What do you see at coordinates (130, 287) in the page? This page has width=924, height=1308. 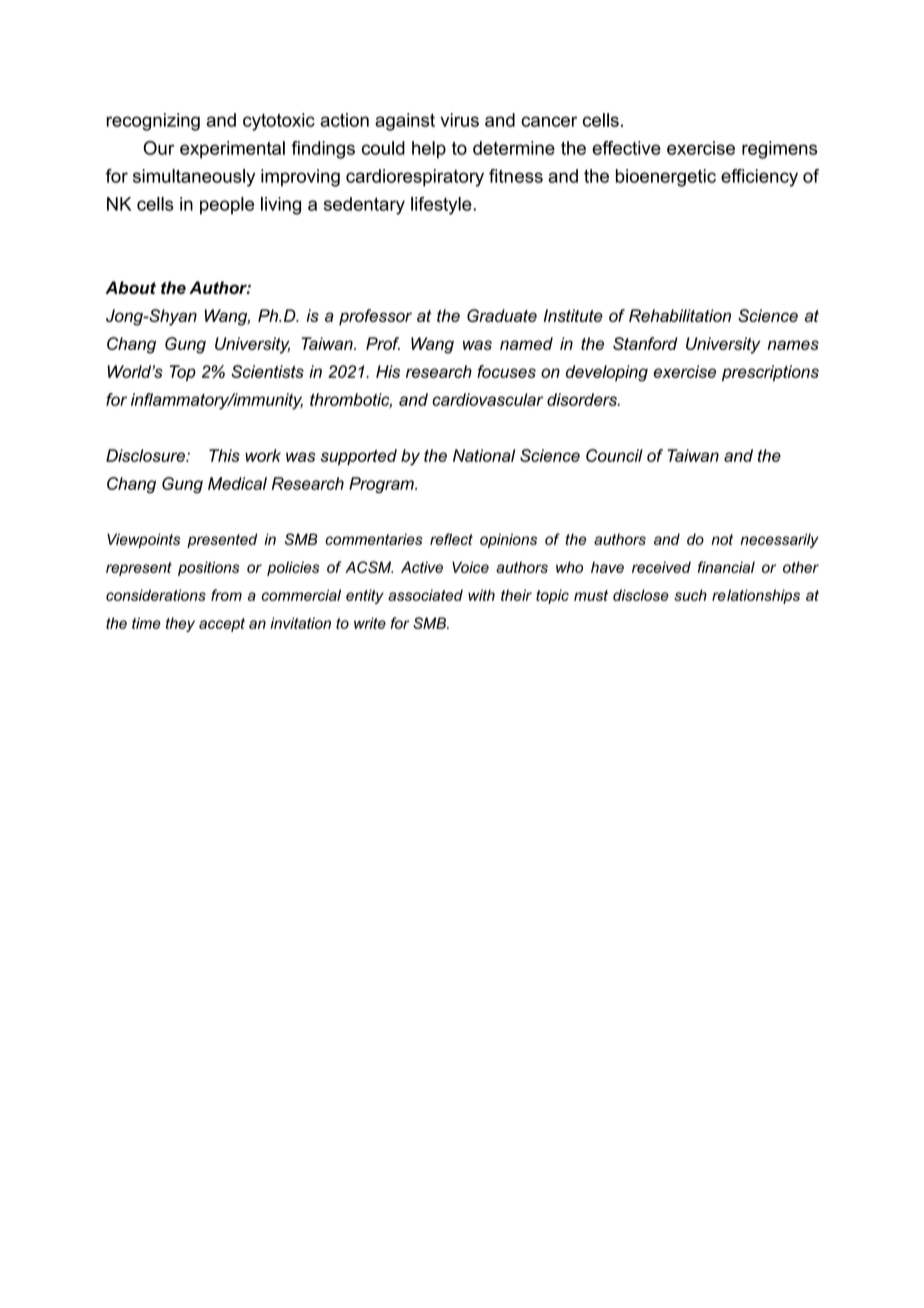 I see `About` at bounding box center [130, 287].
